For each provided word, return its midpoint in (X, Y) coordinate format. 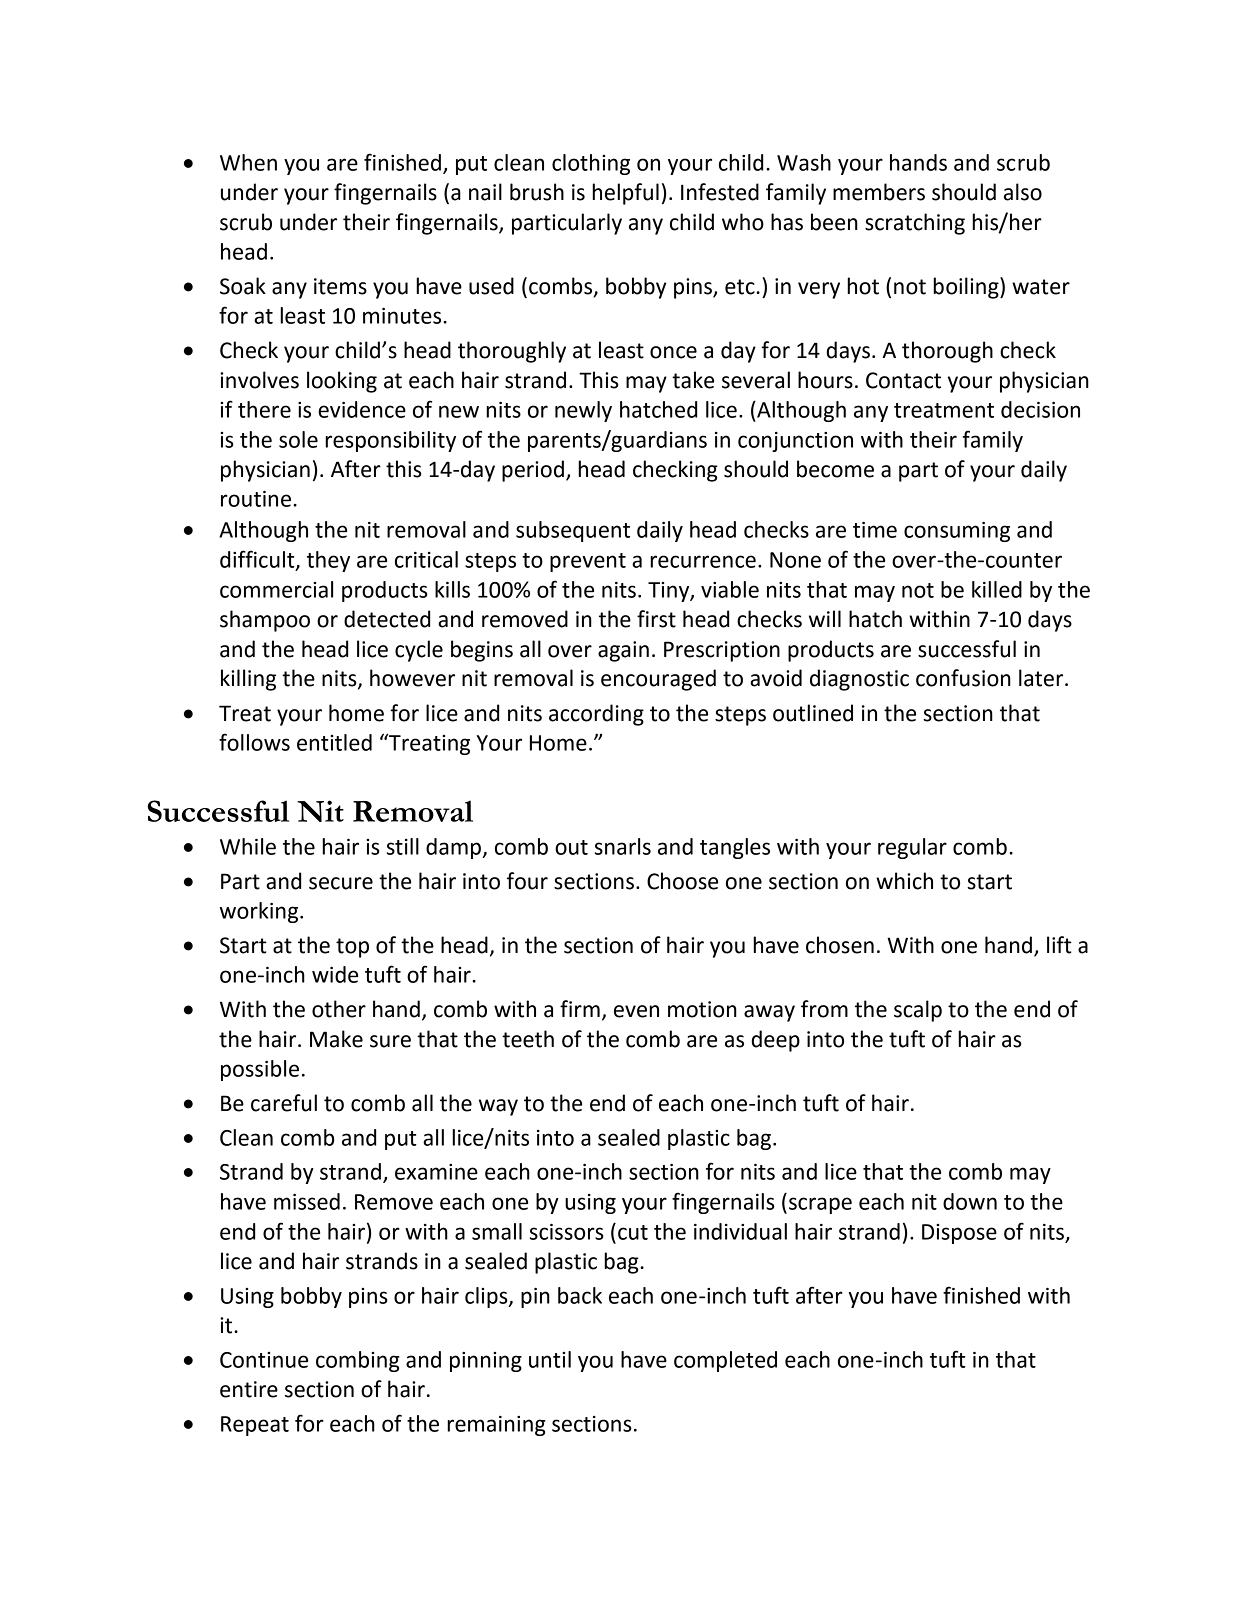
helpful (625, 194)
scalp (918, 1011)
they (328, 561)
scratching (915, 224)
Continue (264, 1360)
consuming (957, 532)
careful (284, 1103)
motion (702, 1009)
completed (725, 1361)
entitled (334, 742)
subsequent (573, 531)
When (248, 162)
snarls (623, 846)
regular (912, 848)
